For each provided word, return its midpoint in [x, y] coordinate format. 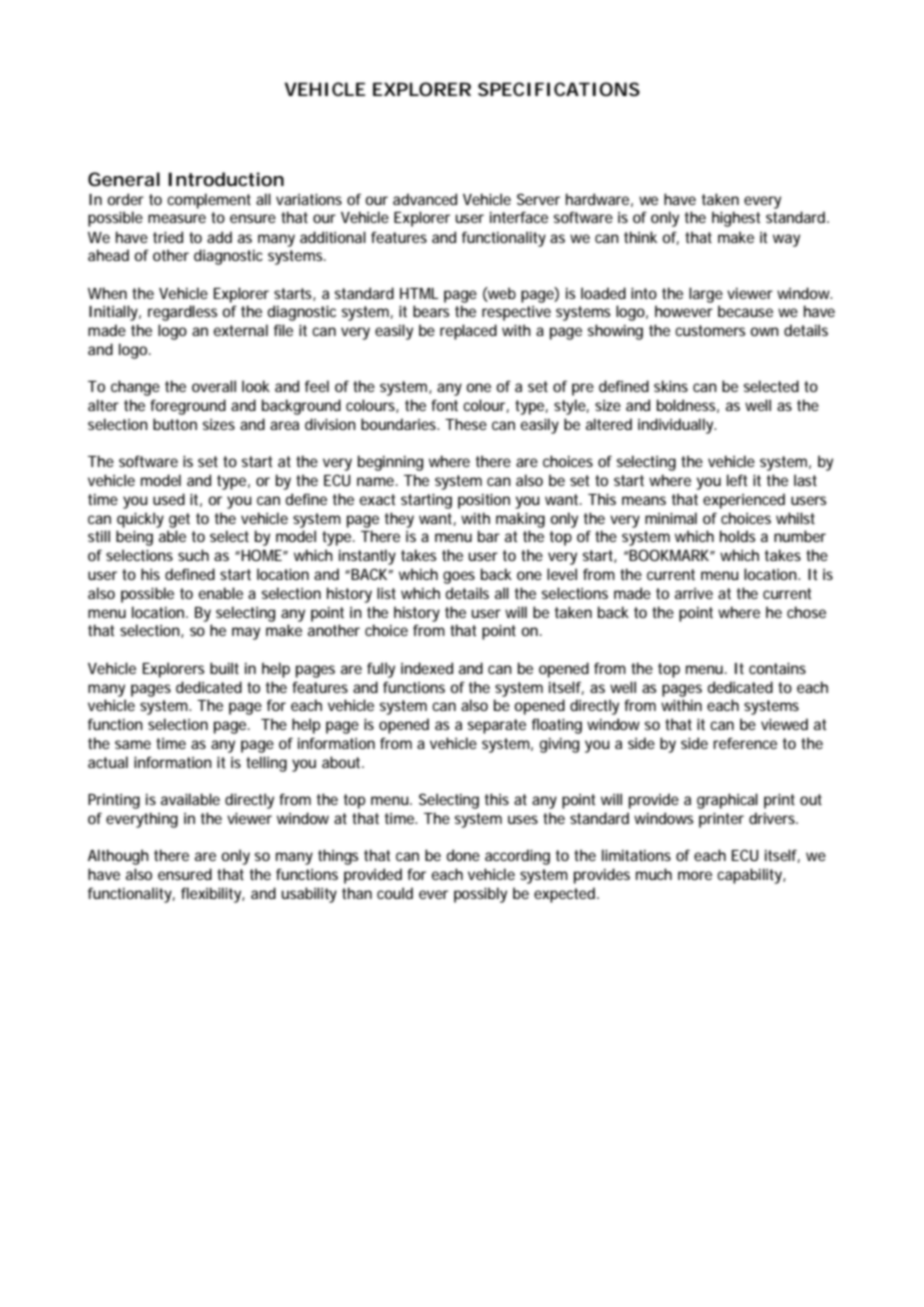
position [484, 501]
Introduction [226, 179]
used [169, 499]
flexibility [213, 895]
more [695, 875]
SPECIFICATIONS [559, 89]
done [463, 855]
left [737, 480]
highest [736, 219]
